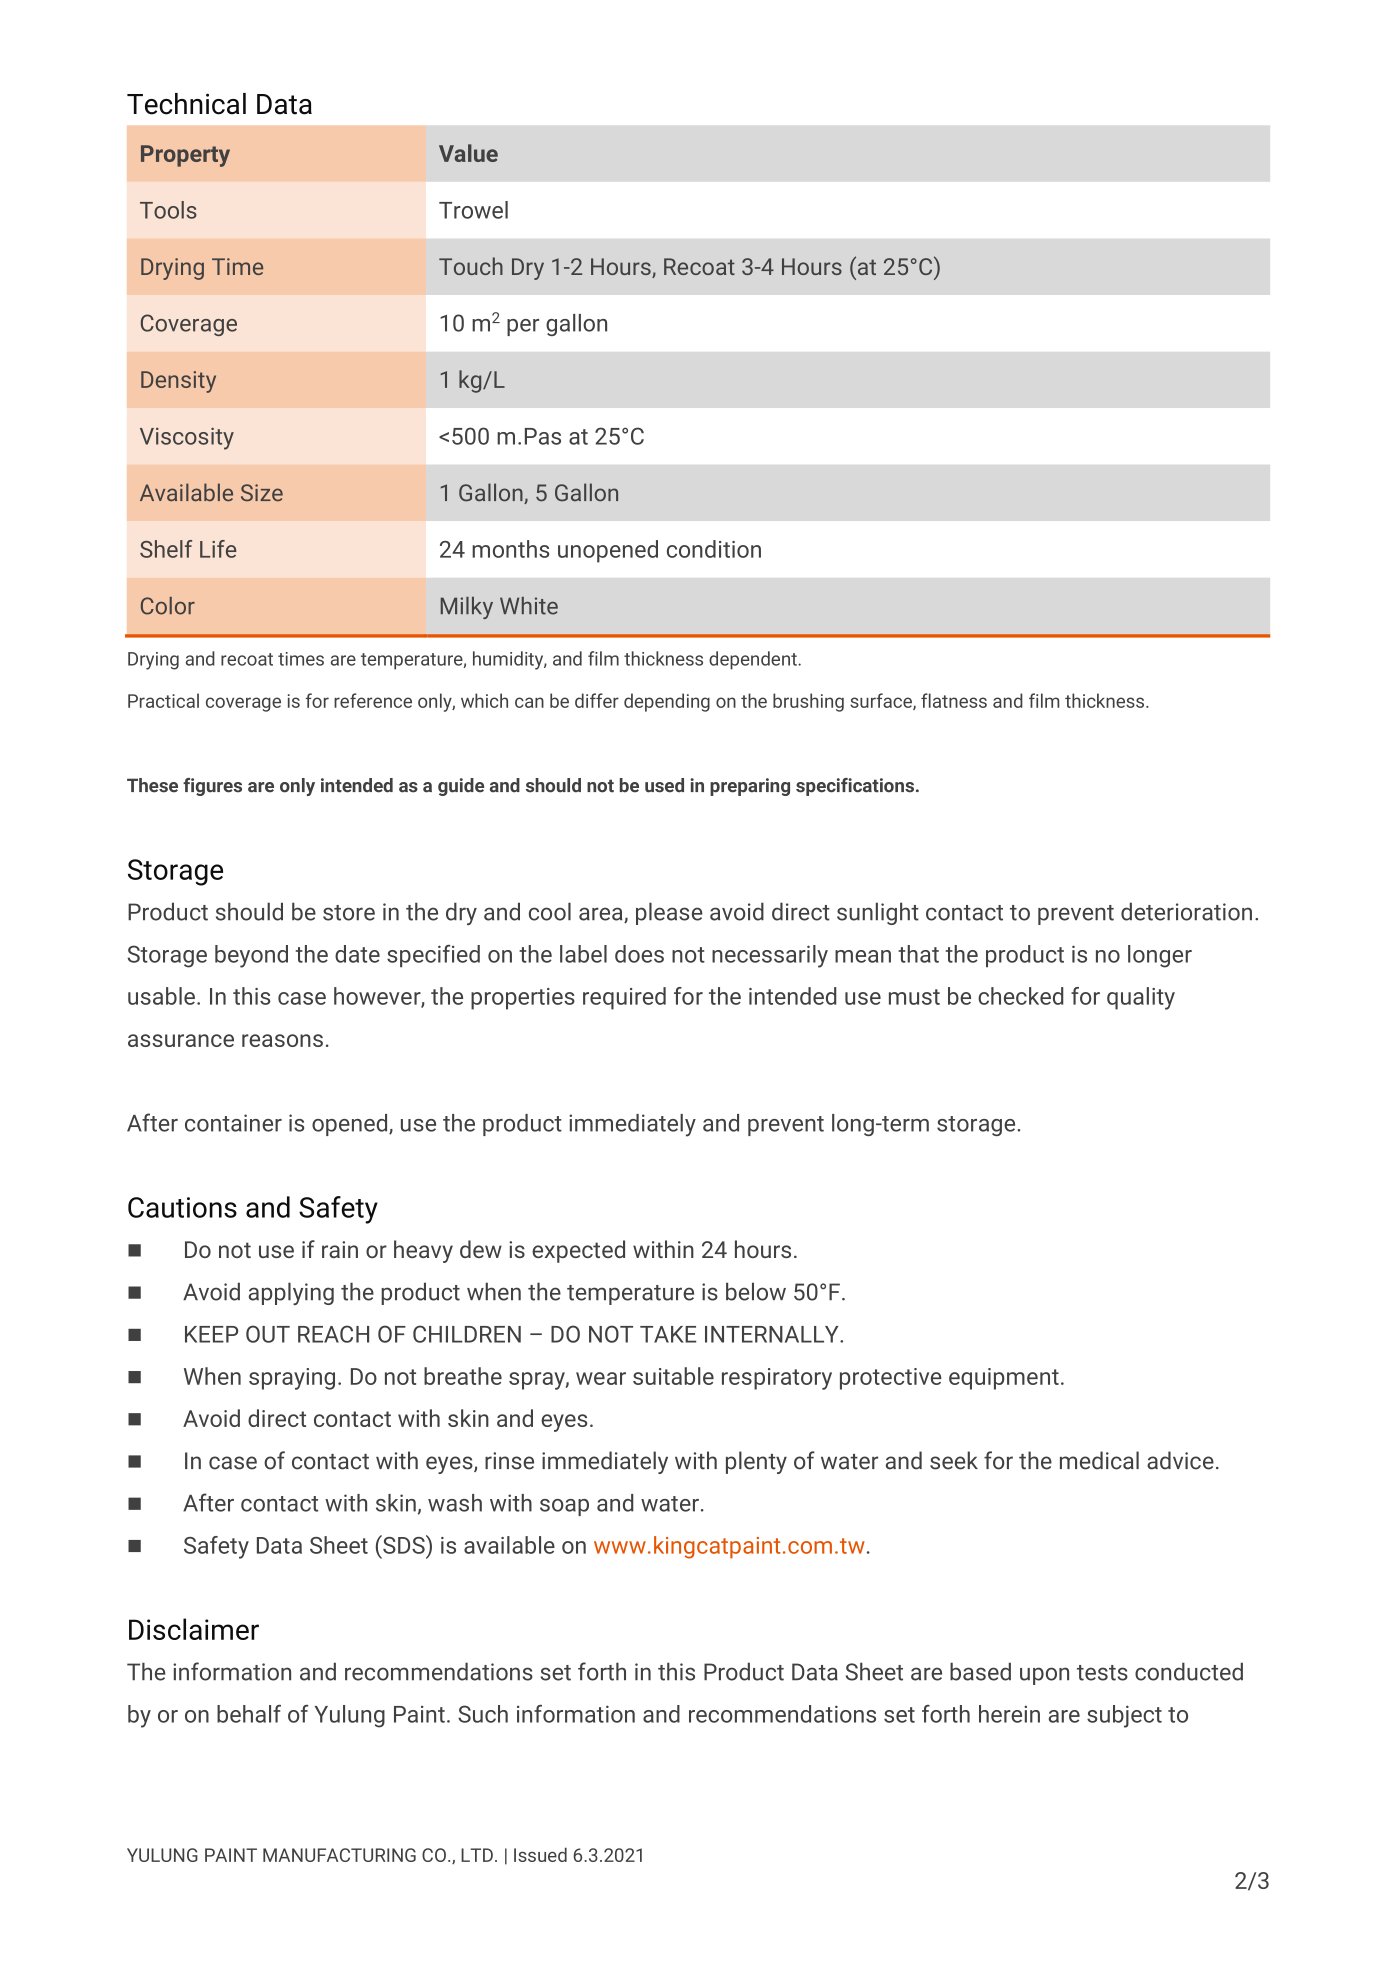  I want to click on Property, so click(185, 156).
